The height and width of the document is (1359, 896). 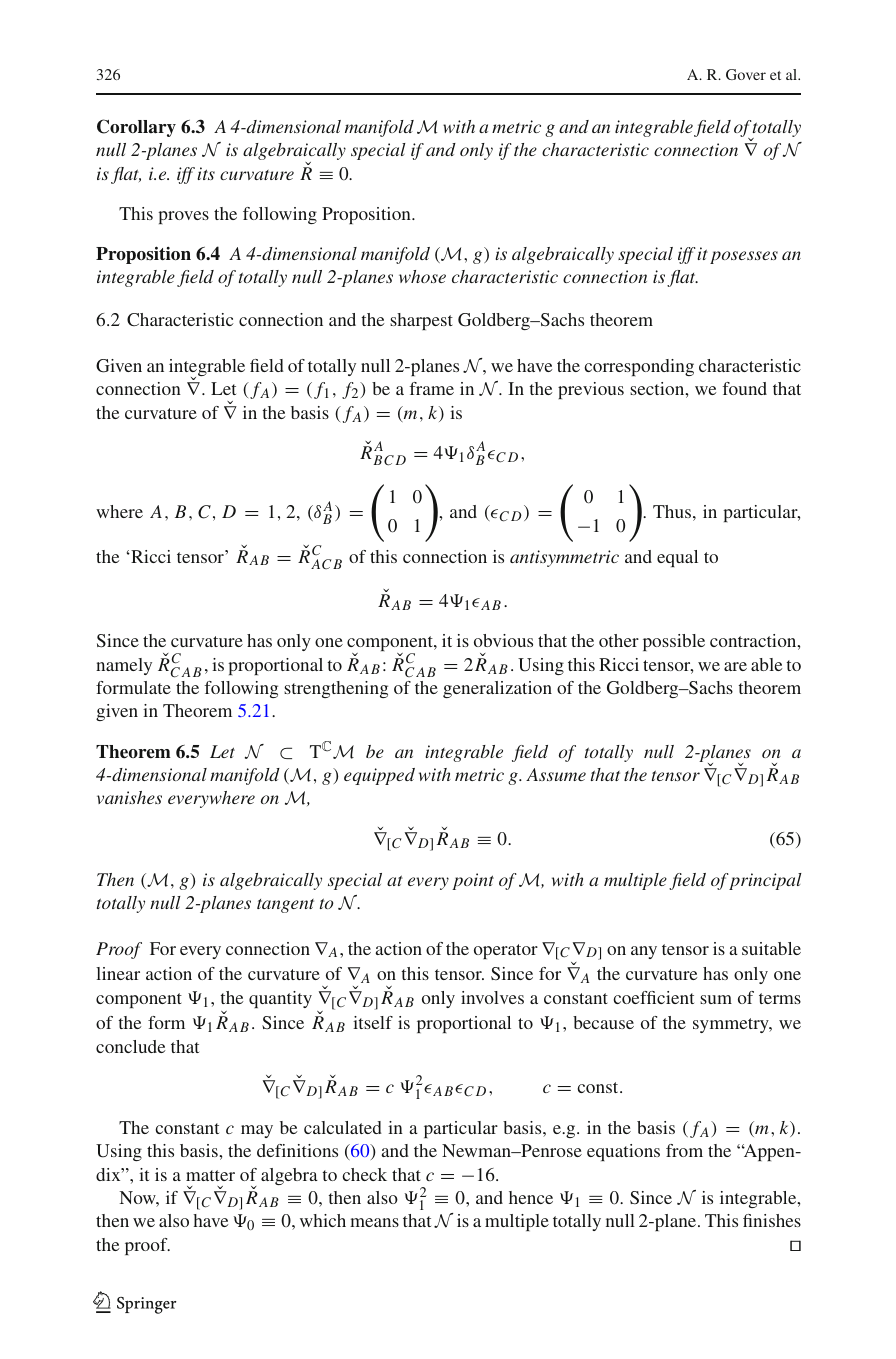 What do you see at coordinates (473, 881) in the document?
I see `point` at bounding box center [473, 881].
